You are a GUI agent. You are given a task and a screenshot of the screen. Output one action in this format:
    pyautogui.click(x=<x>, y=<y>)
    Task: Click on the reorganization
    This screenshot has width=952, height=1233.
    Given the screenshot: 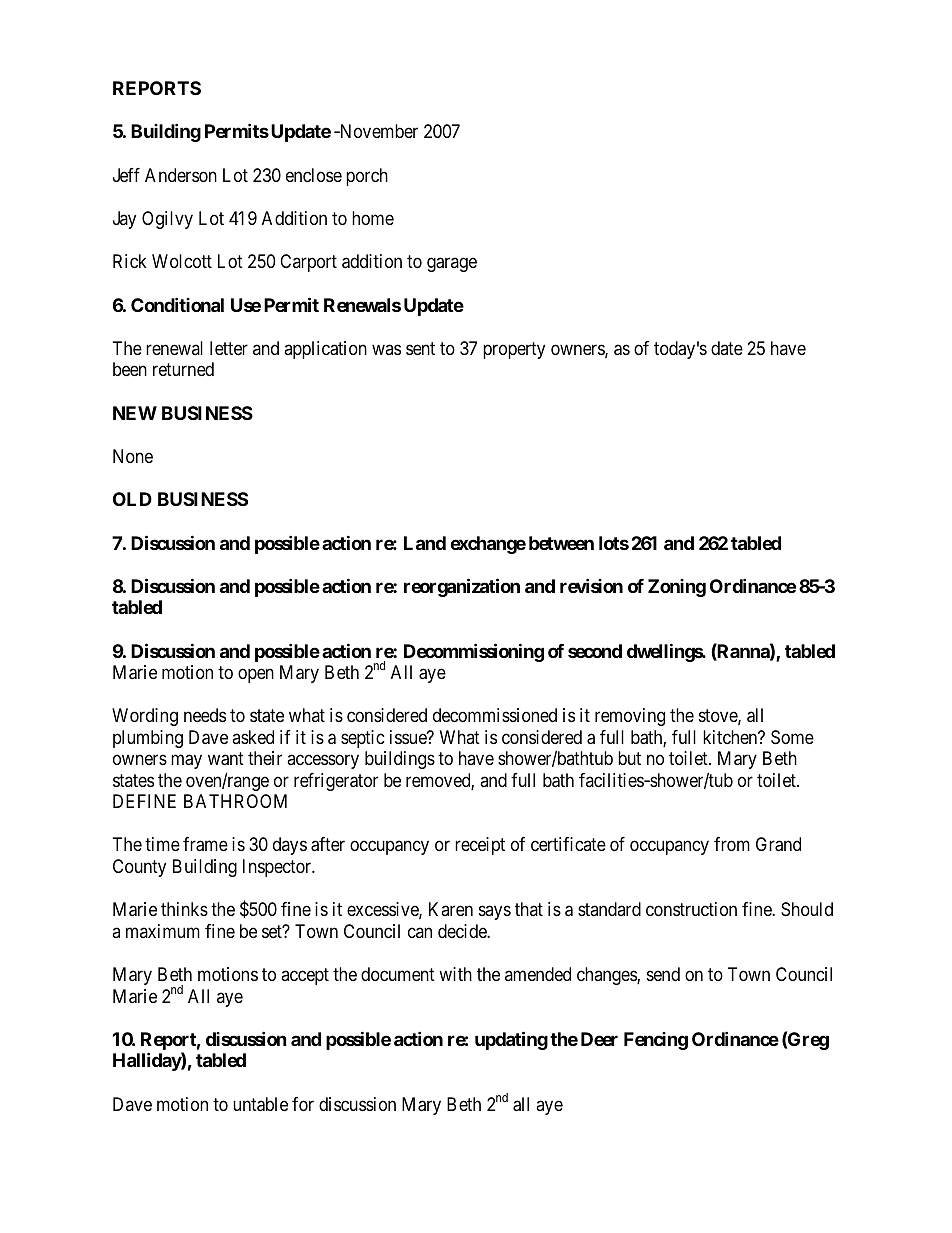 What is the action you would take?
    pyautogui.click(x=462, y=587)
